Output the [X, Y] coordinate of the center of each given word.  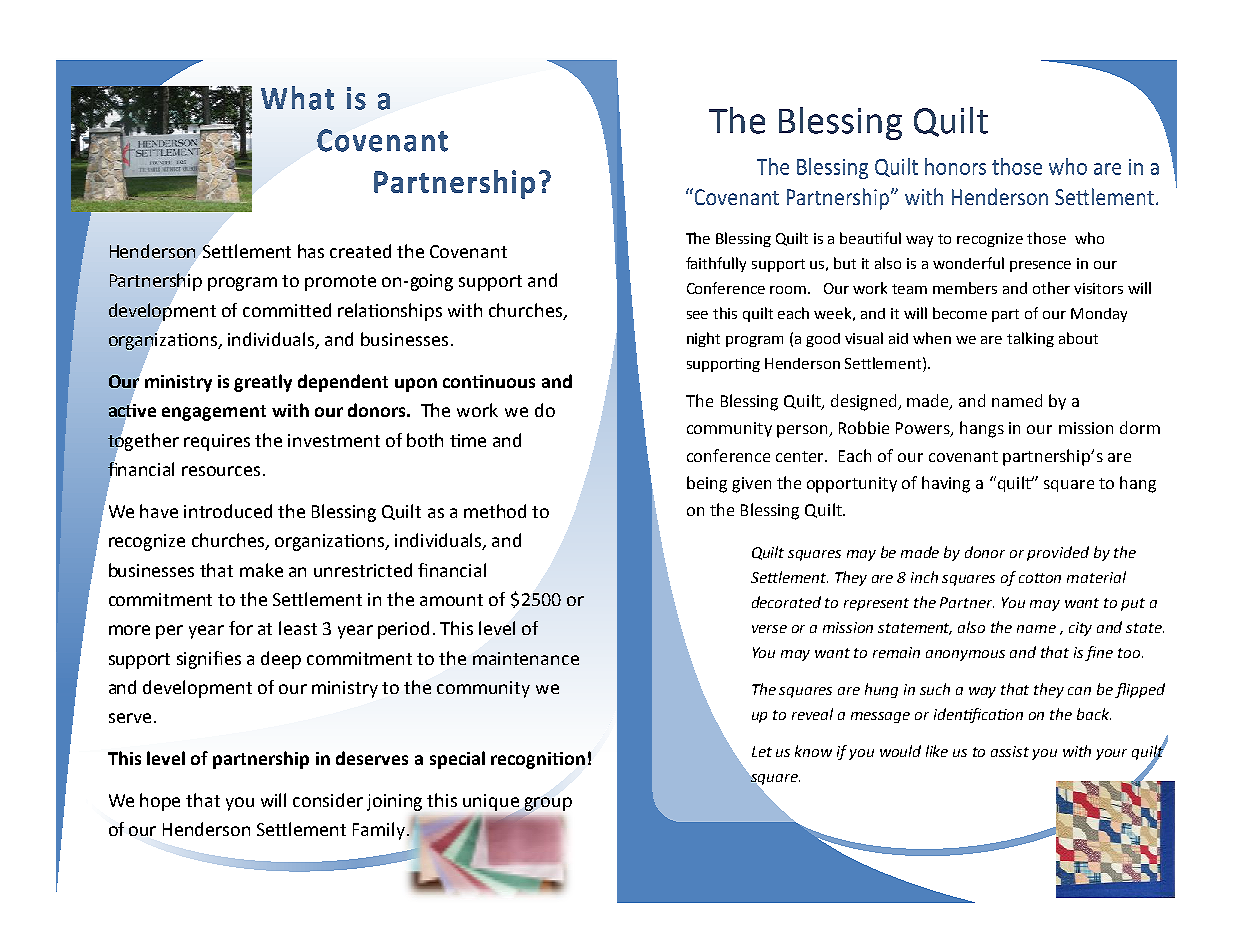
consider [328, 800]
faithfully [716, 264]
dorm [1140, 427]
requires [217, 442]
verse [769, 629]
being [707, 484]
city [1080, 629]
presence [1040, 266]
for [241, 628]
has [311, 251]
